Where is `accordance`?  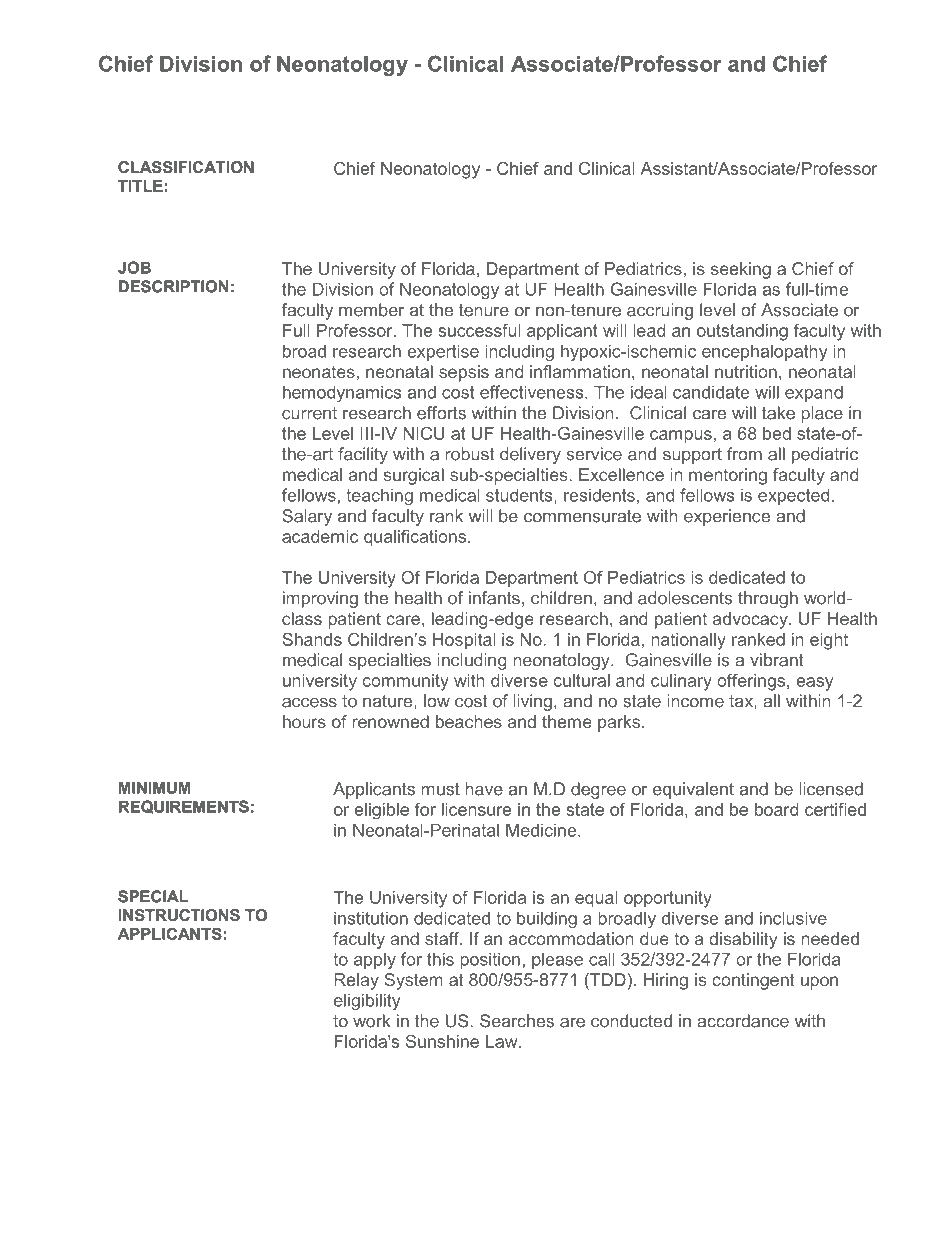
accordance is located at coordinates (743, 1021).
